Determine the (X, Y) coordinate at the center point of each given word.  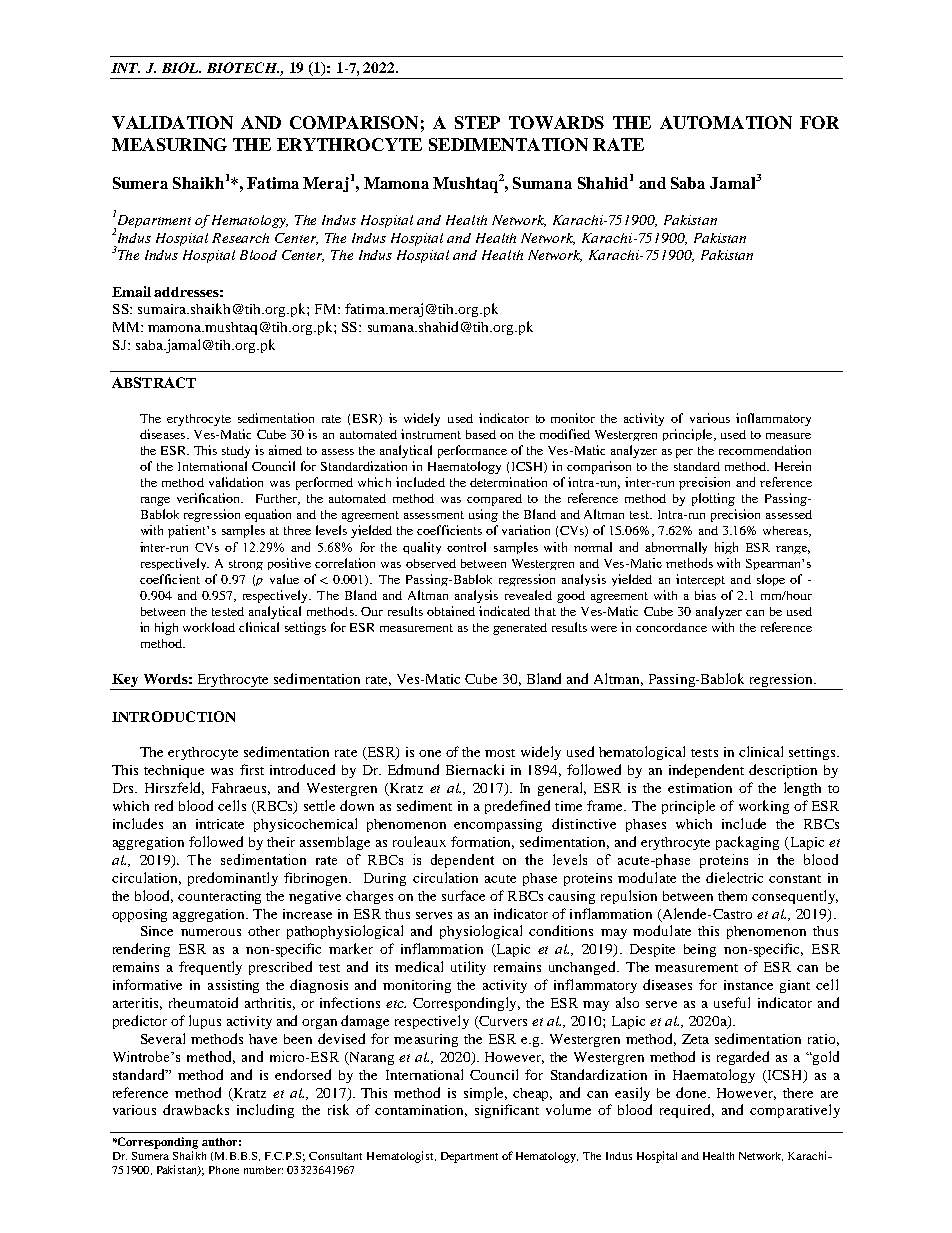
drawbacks (196, 1109)
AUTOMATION (726, 122)
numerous (211, 932)
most (500, 753)
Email (131, 291)
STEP (477, 122)
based (481, 434)
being (700, 950)
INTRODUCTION (173, 716)
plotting (713, 499)
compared (494, 500)
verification (210, 498)
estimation (700, 788)
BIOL (181, 67)
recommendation (765, 450)
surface (463, 895)
